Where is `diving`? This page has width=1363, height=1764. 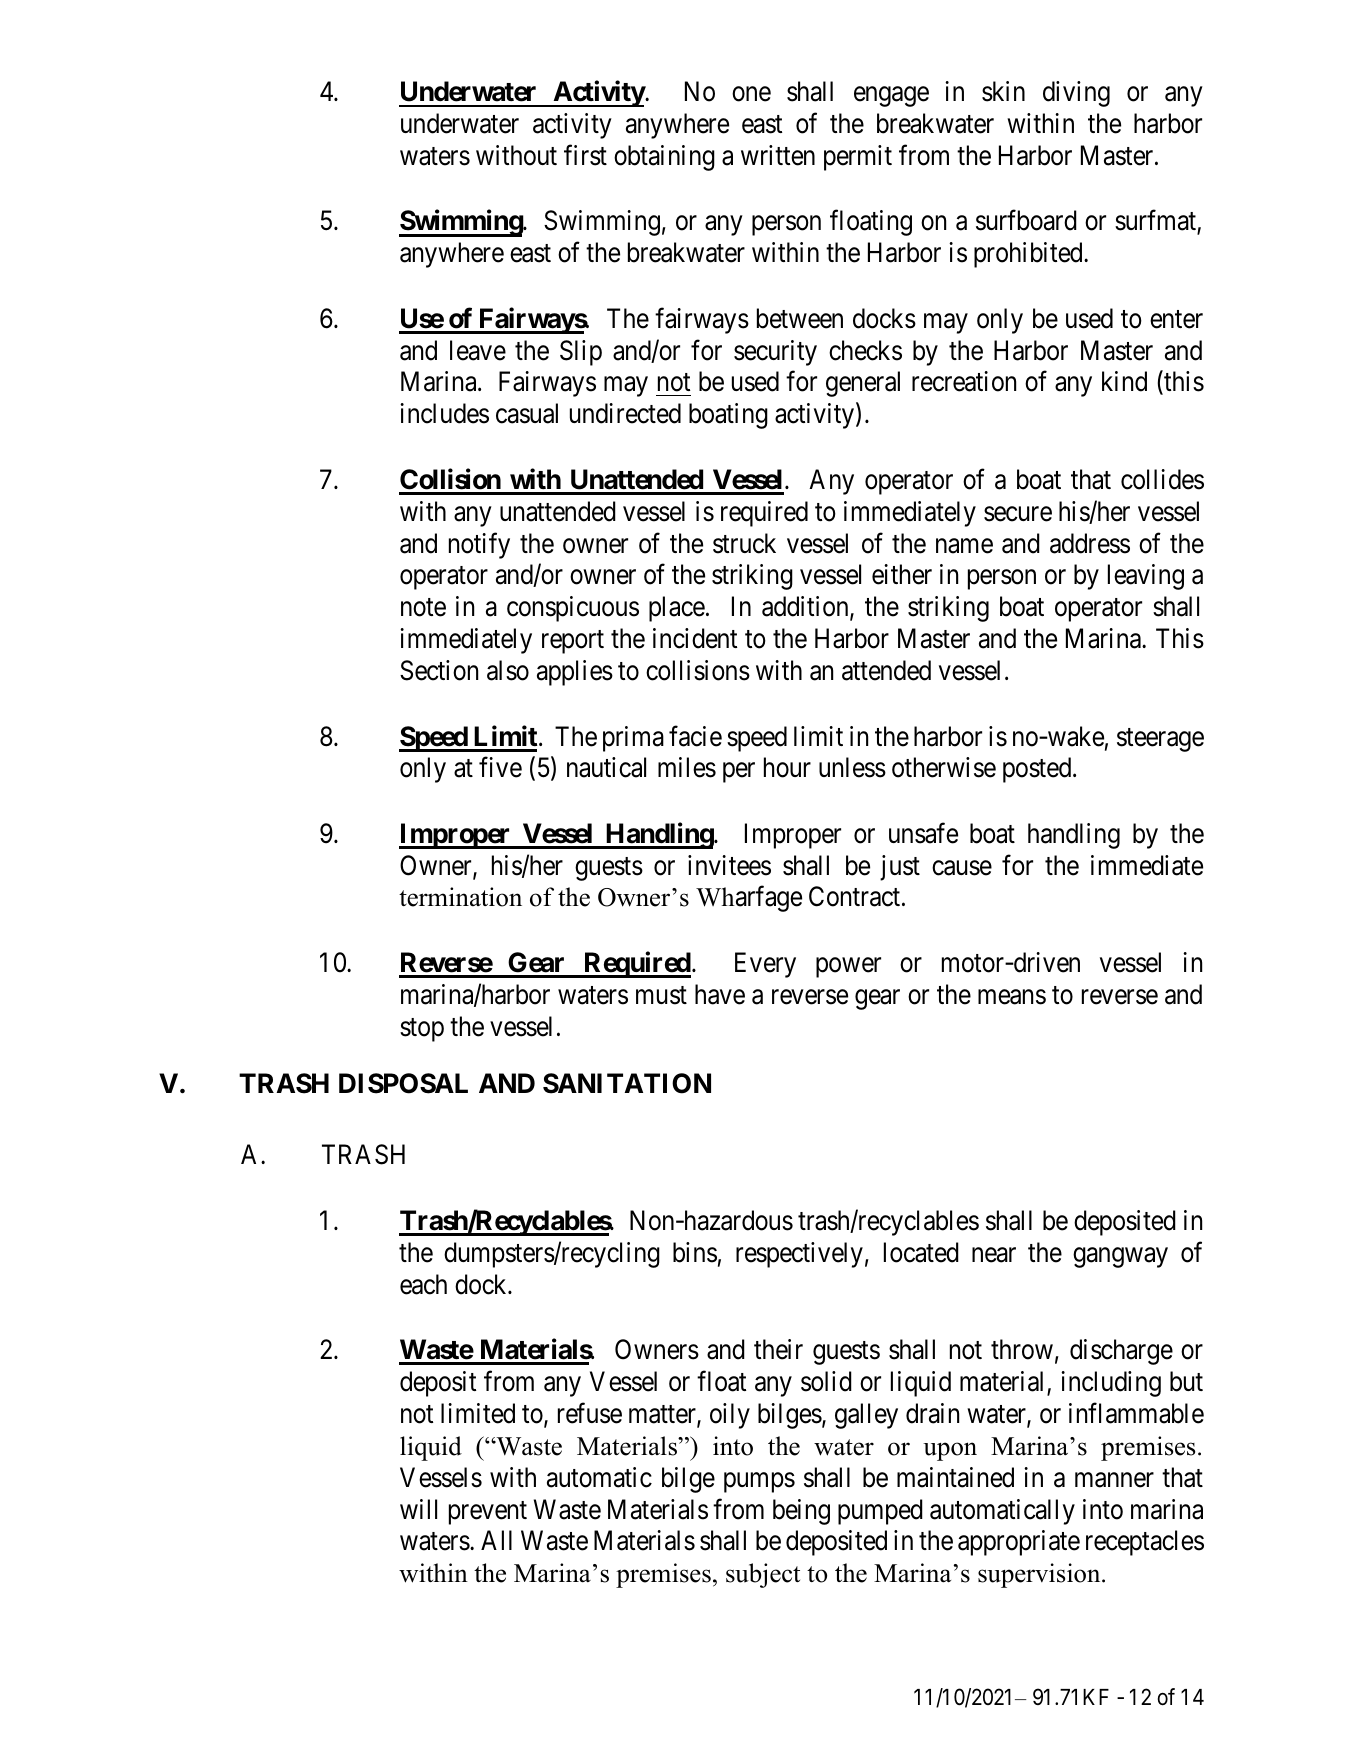 diving is located at coordinates (1076, 94).
